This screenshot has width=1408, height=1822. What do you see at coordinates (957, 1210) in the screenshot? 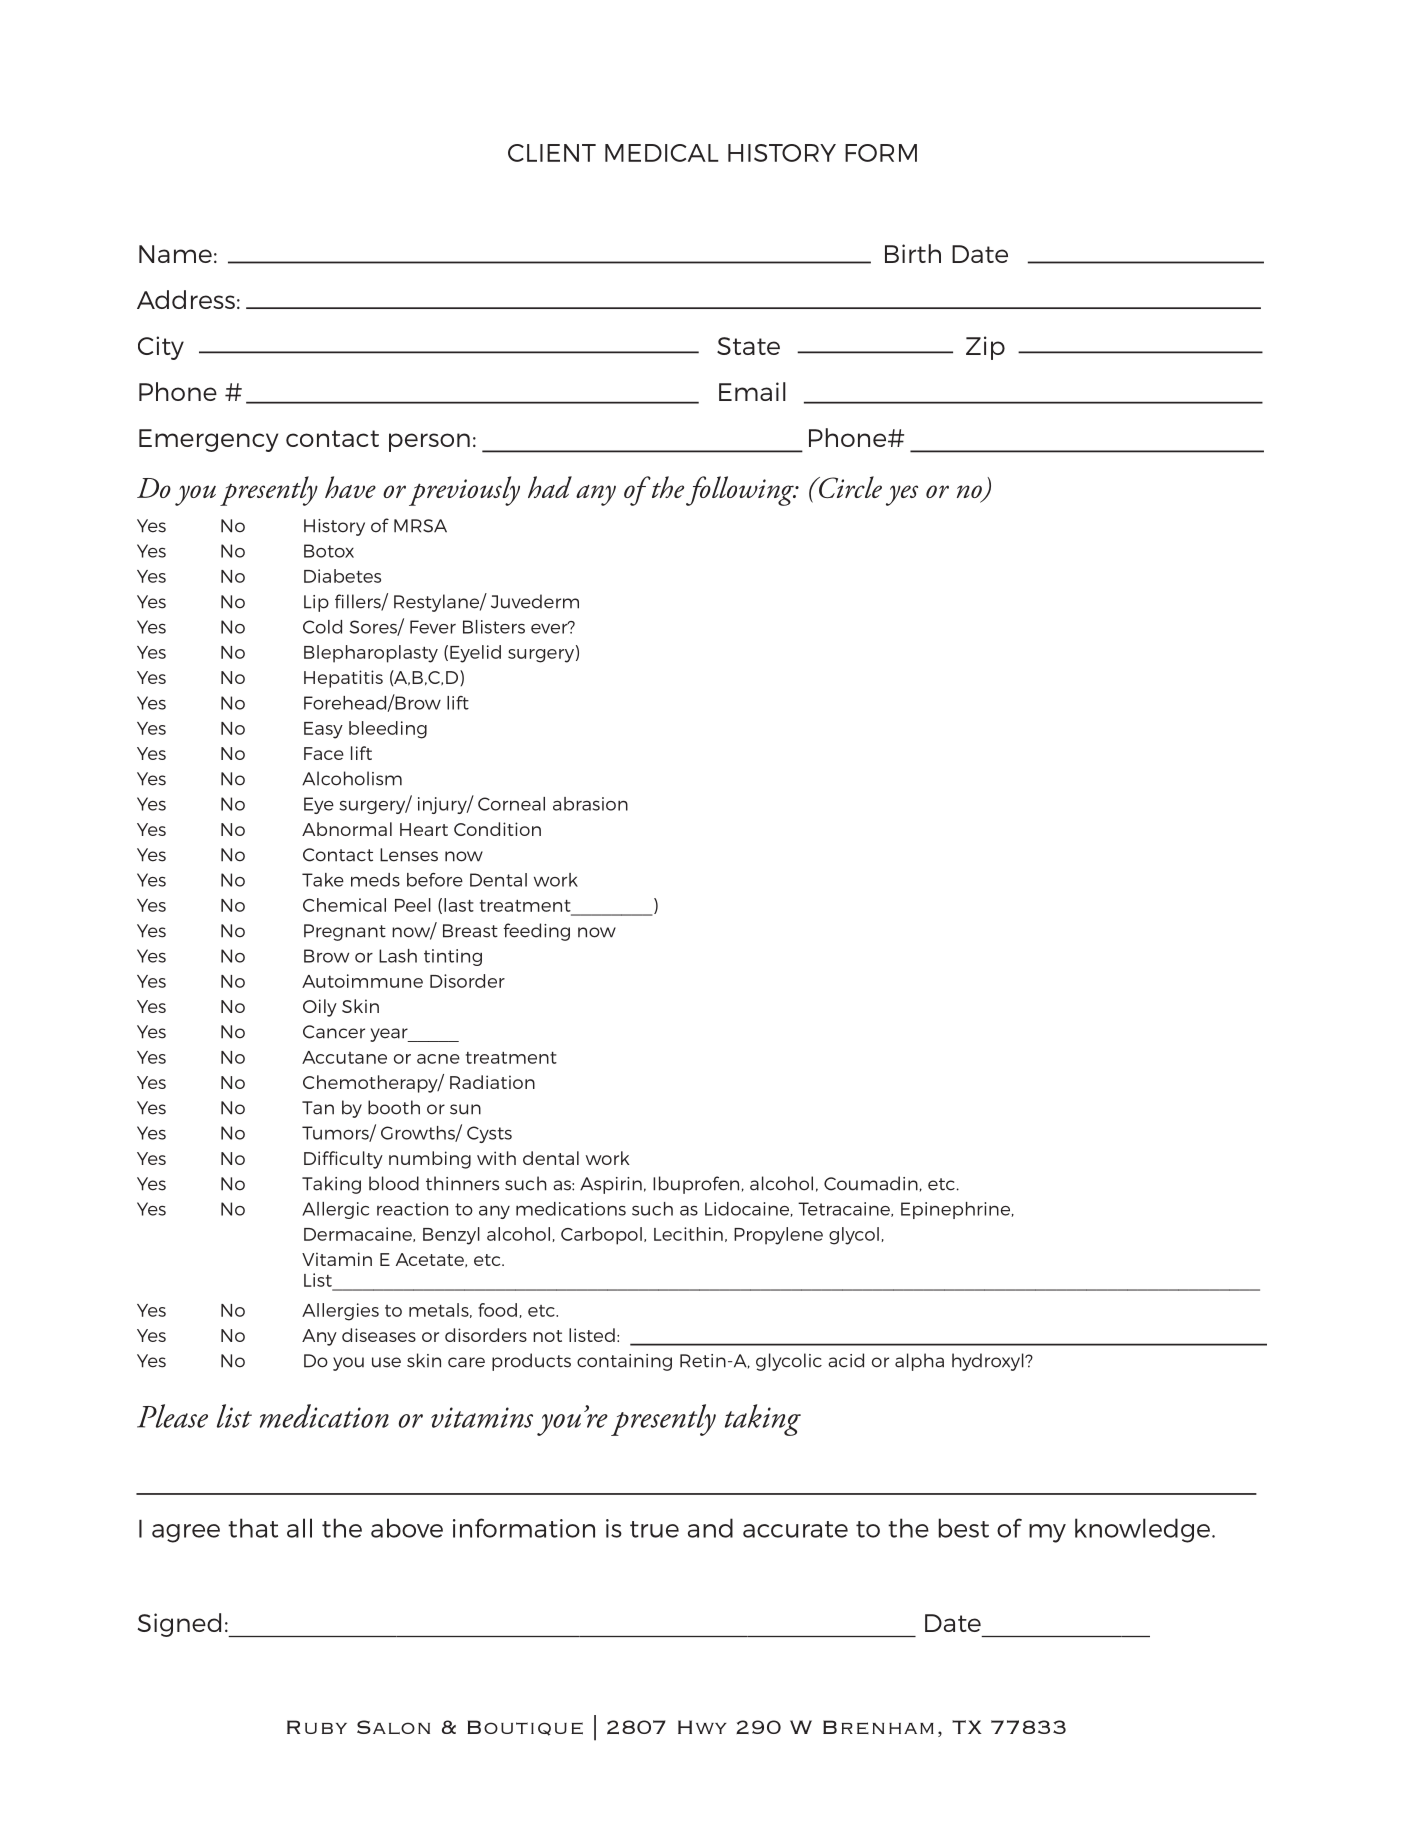
I see `Epinephrine` at bounding box center [957, 1210].
